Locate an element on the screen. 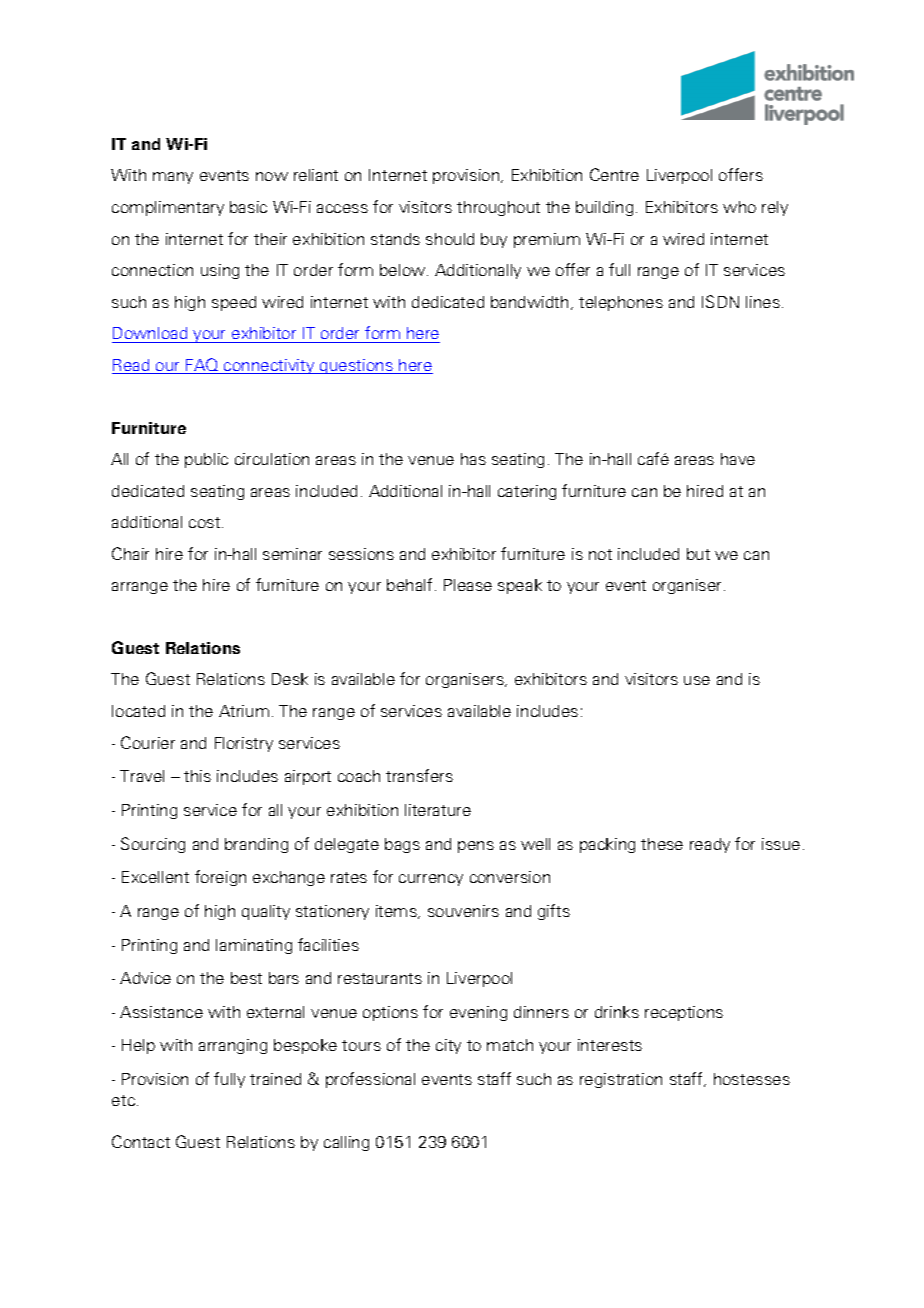 The height and width of the screenshot is (1308, 924). have is located at coordinates (738, 459).
